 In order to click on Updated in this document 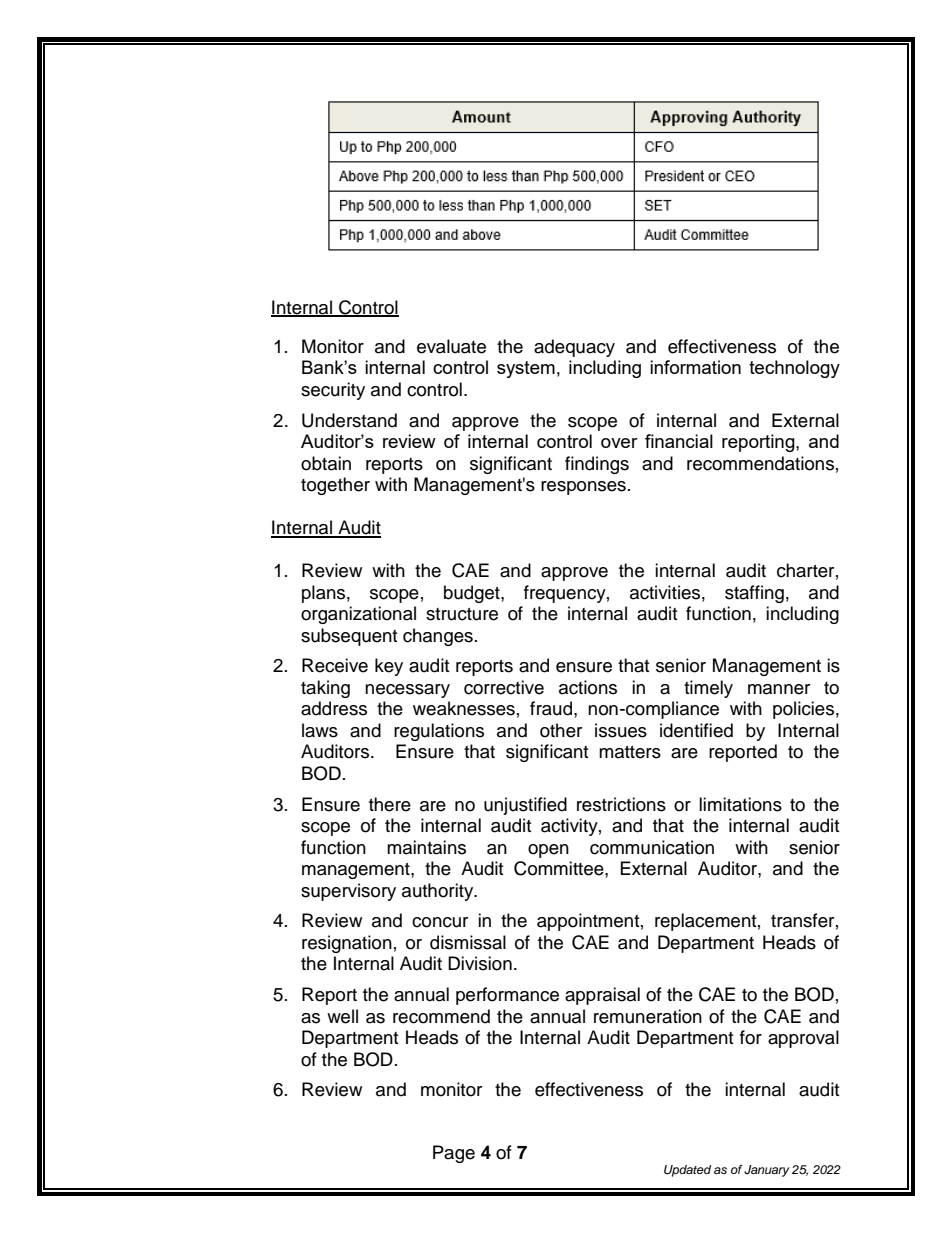, I will do `click(687, 1171)`.
